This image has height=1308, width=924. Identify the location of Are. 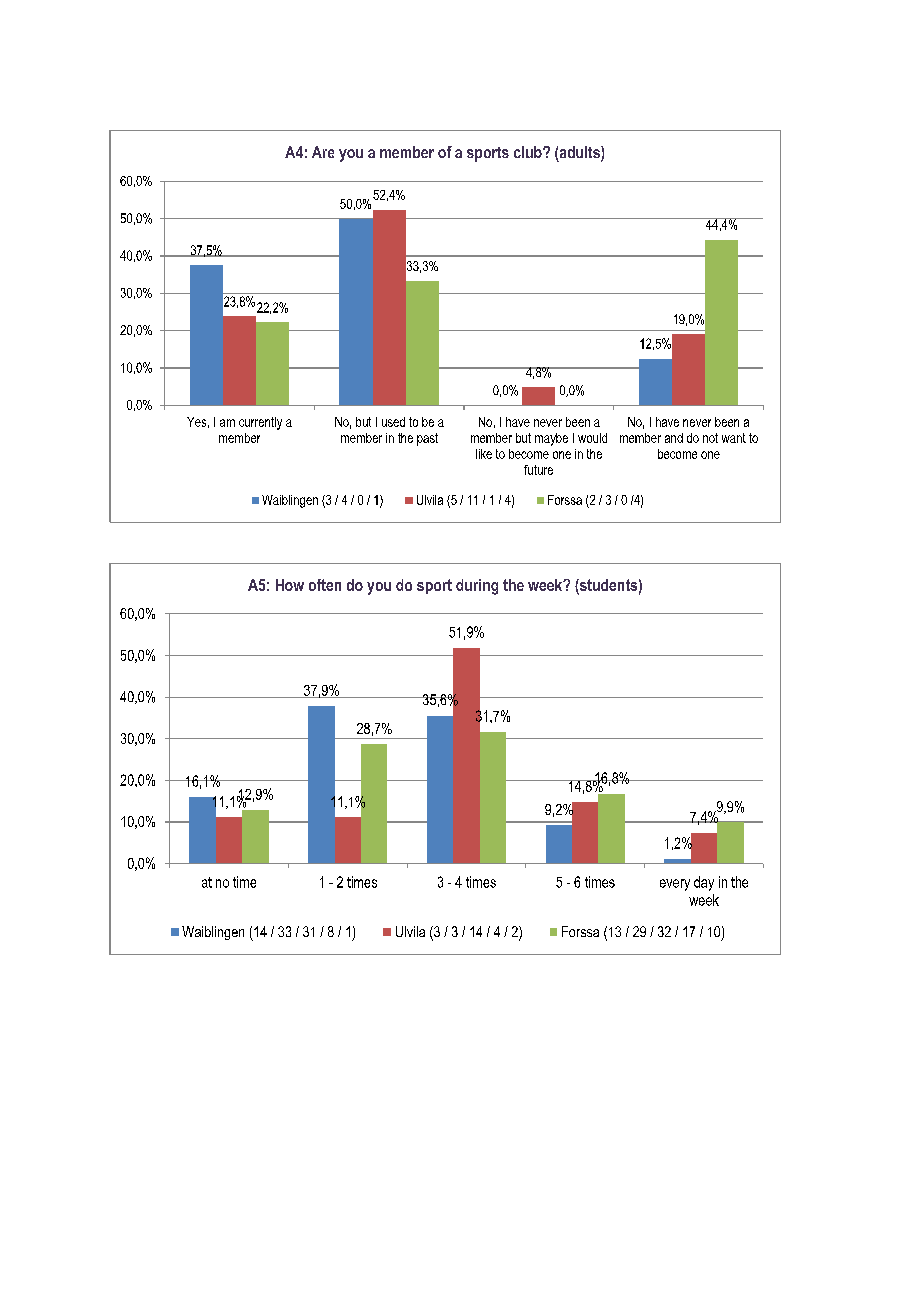
(323, 152).
